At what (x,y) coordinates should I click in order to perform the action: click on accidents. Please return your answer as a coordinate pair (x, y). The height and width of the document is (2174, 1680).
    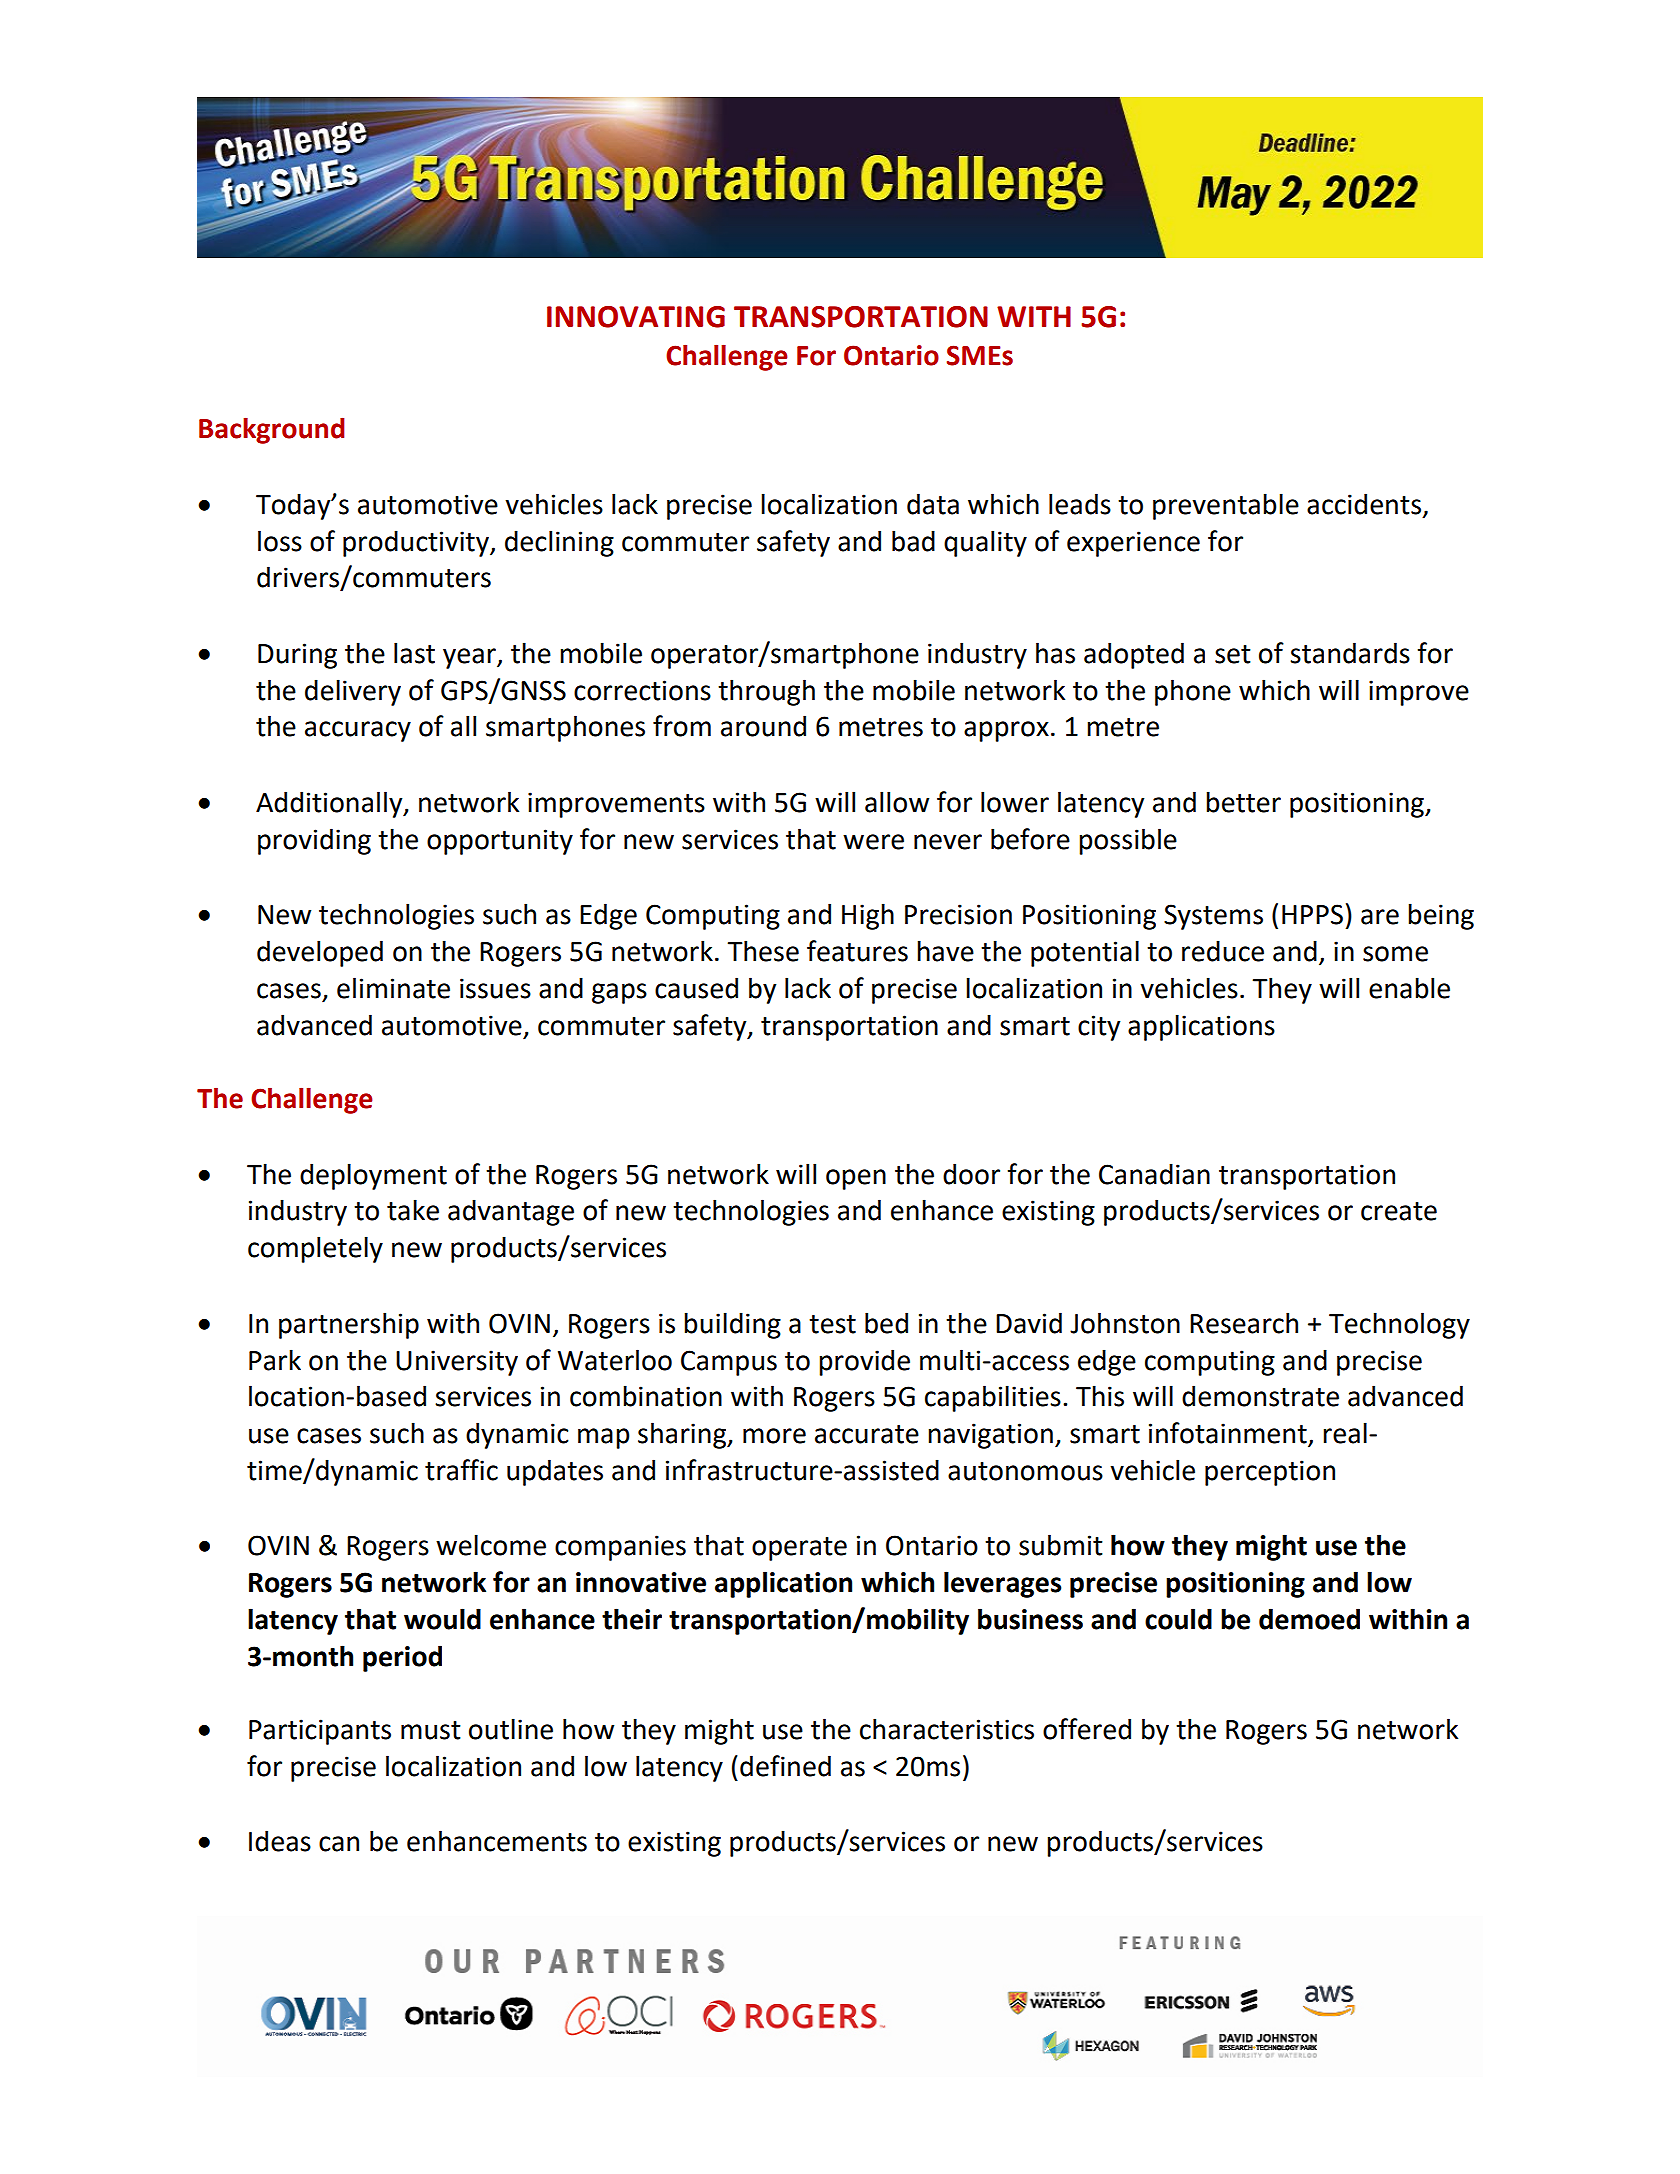
    Looking at the image, I should click on (1364, 504).
